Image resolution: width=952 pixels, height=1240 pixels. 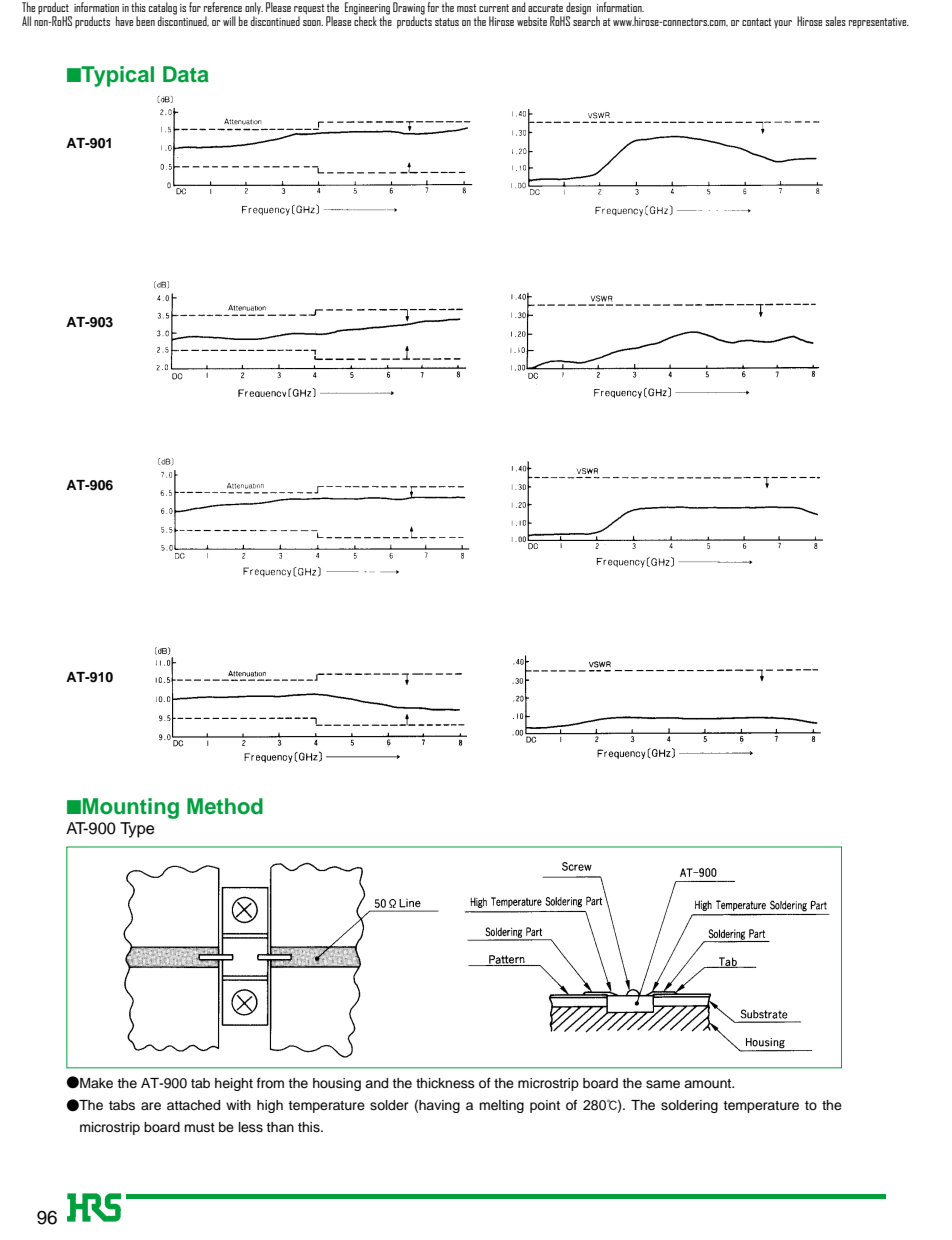 I want to click on tabs, so click(x=122, y=1105).
